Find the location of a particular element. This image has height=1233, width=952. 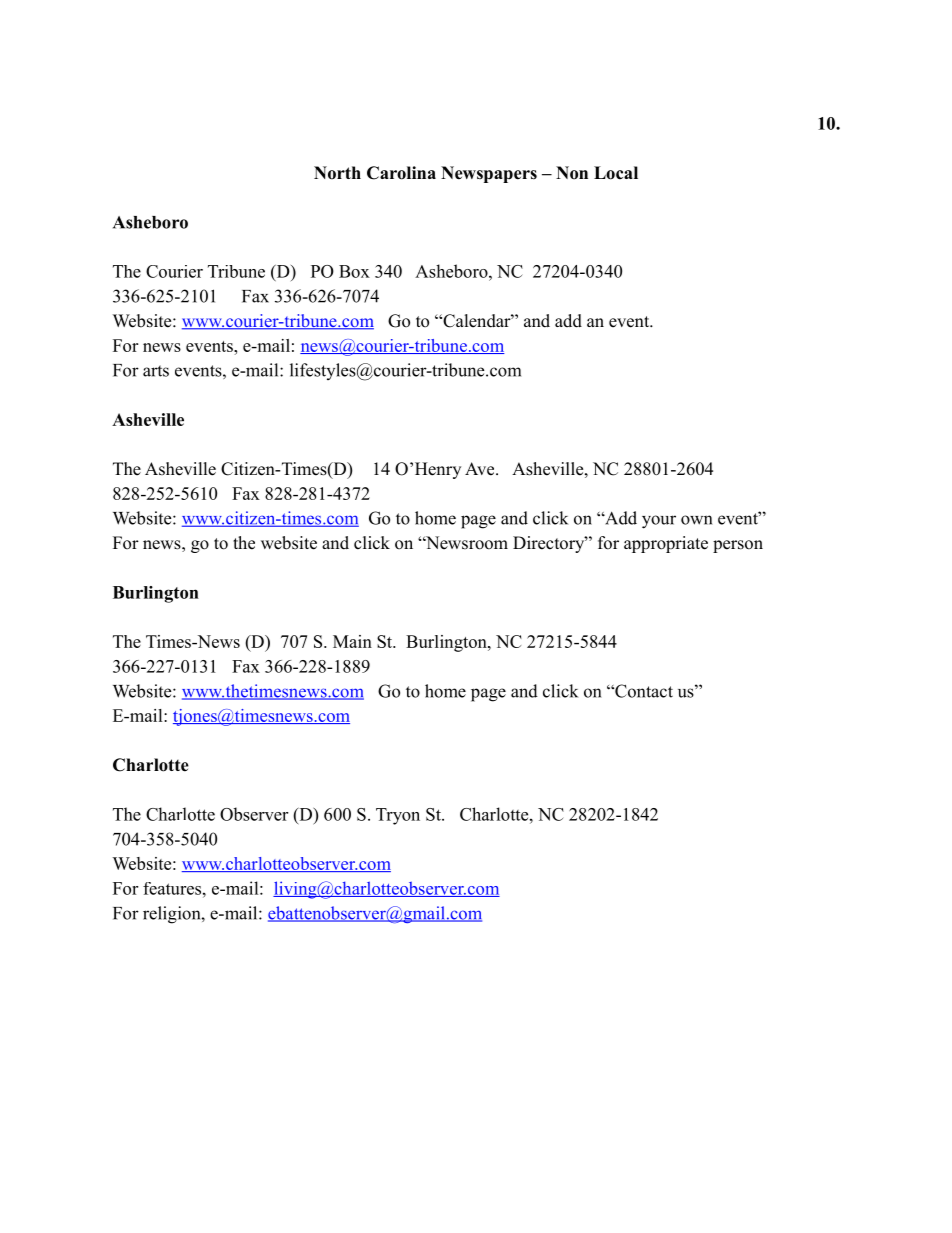

Ave is located at coordinates (481, 469).
